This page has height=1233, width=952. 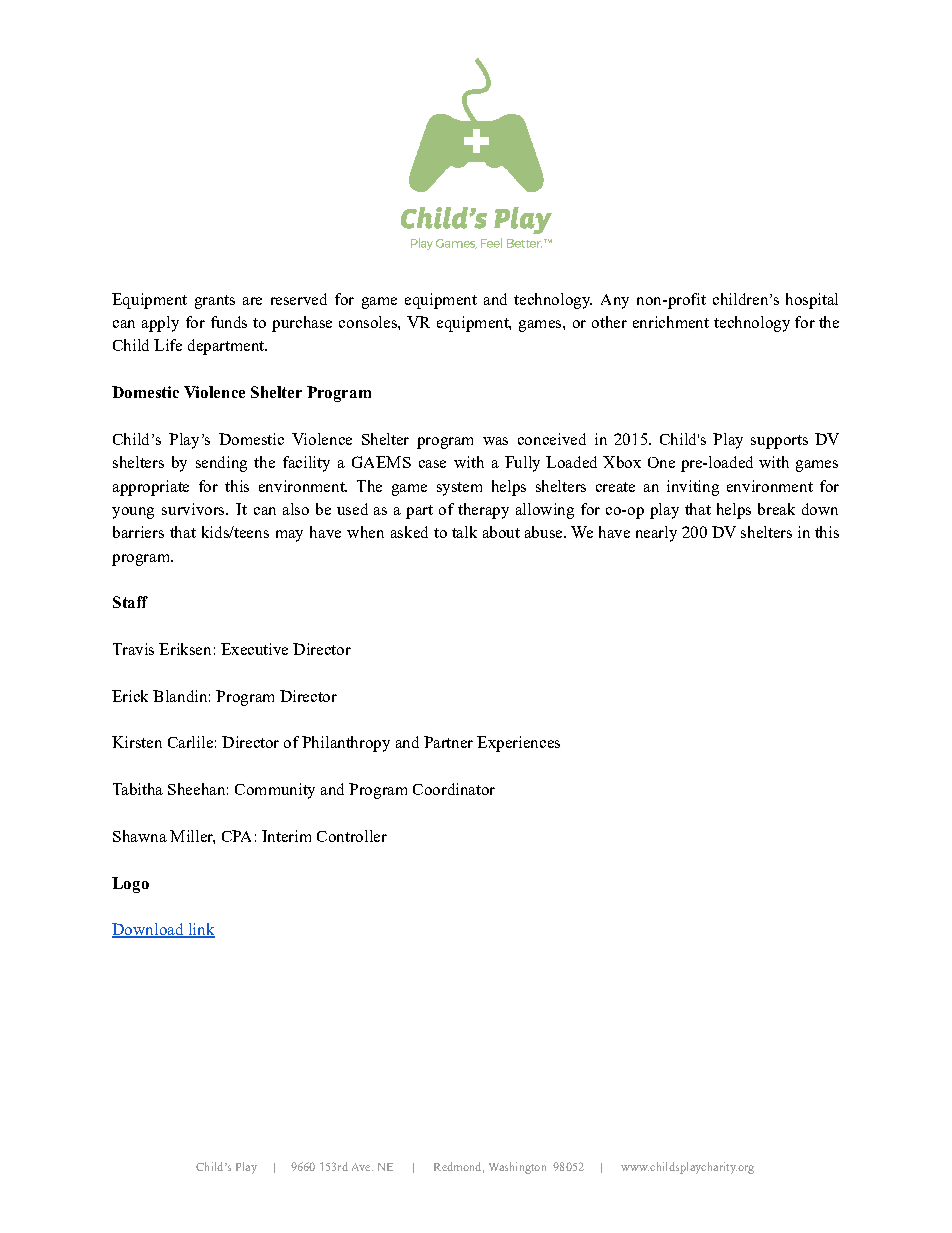 What do you see at coordinates (454, 789) in the page?
I see `Coordinator` at bounding box center [454, 789].
